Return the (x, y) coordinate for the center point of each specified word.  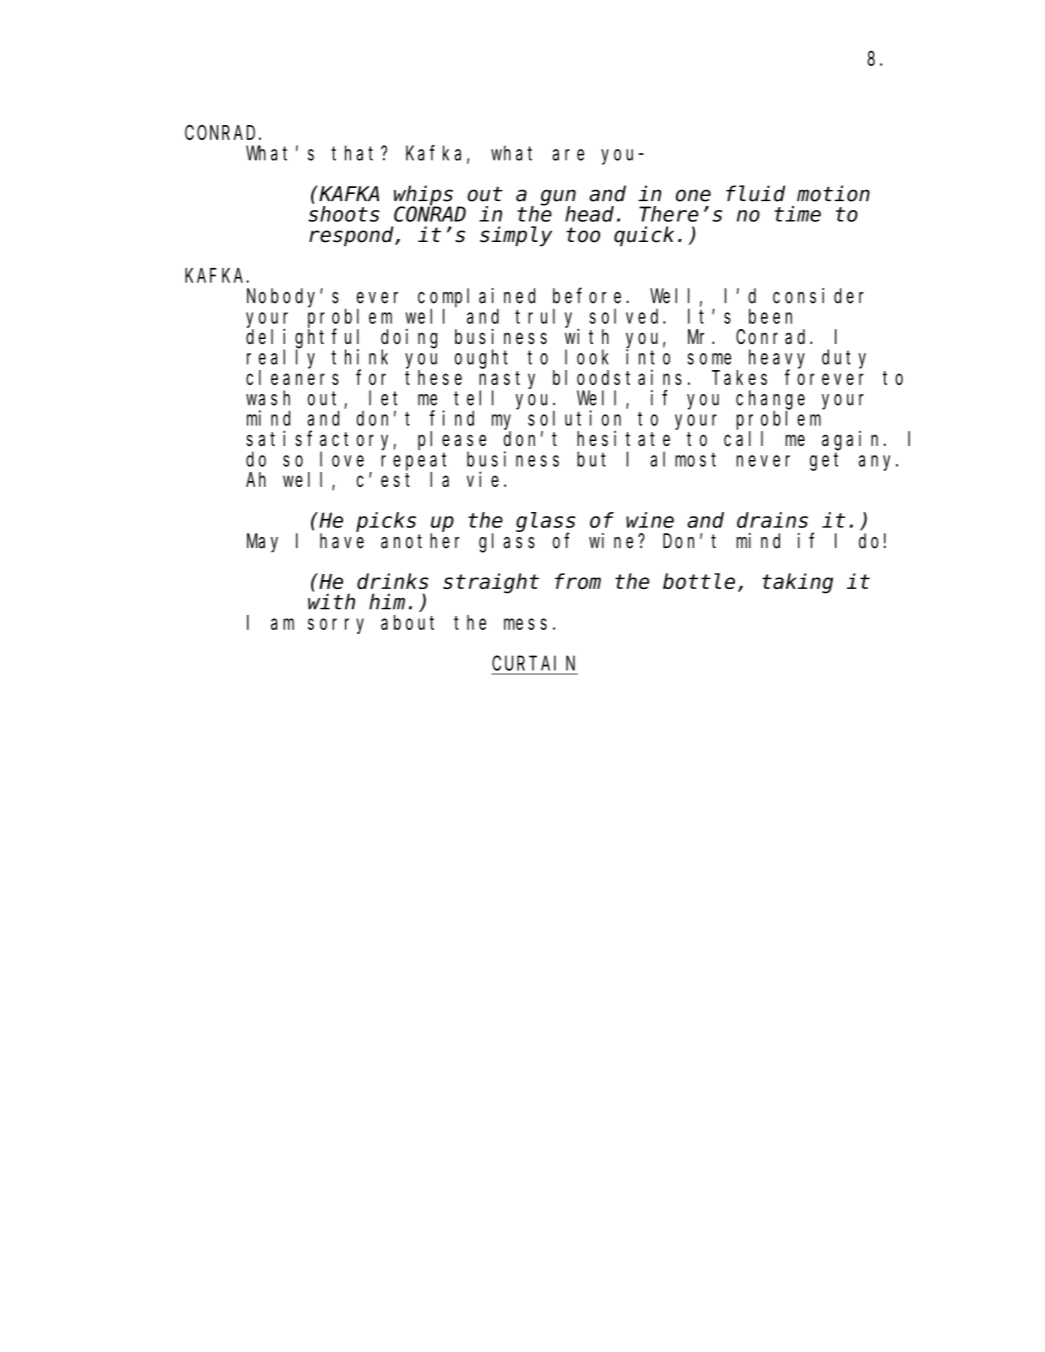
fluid (755, 193)
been (770, 316)
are (568, 155)
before (590, 296)
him (387, 601)
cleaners (292, 377)
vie (483, 479)
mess (525, 624)
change (770, 400)
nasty (507, 380)
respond (351, 237)
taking (797, 583)
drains (772, 520)
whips (423, 196)
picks (386, 522)
